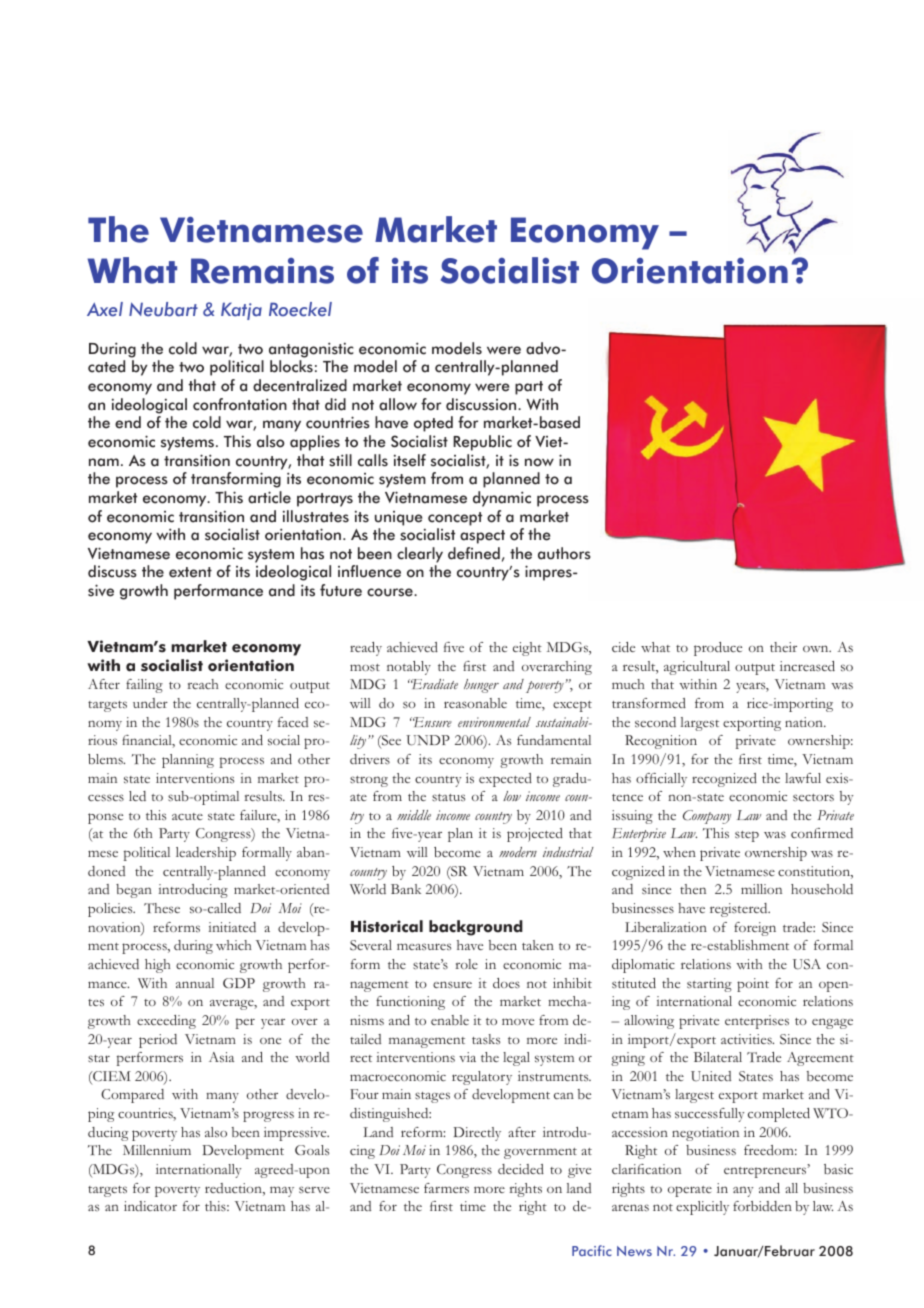 This image has height=1308, width=924. I want to click on lawful, so click(803, 778).
